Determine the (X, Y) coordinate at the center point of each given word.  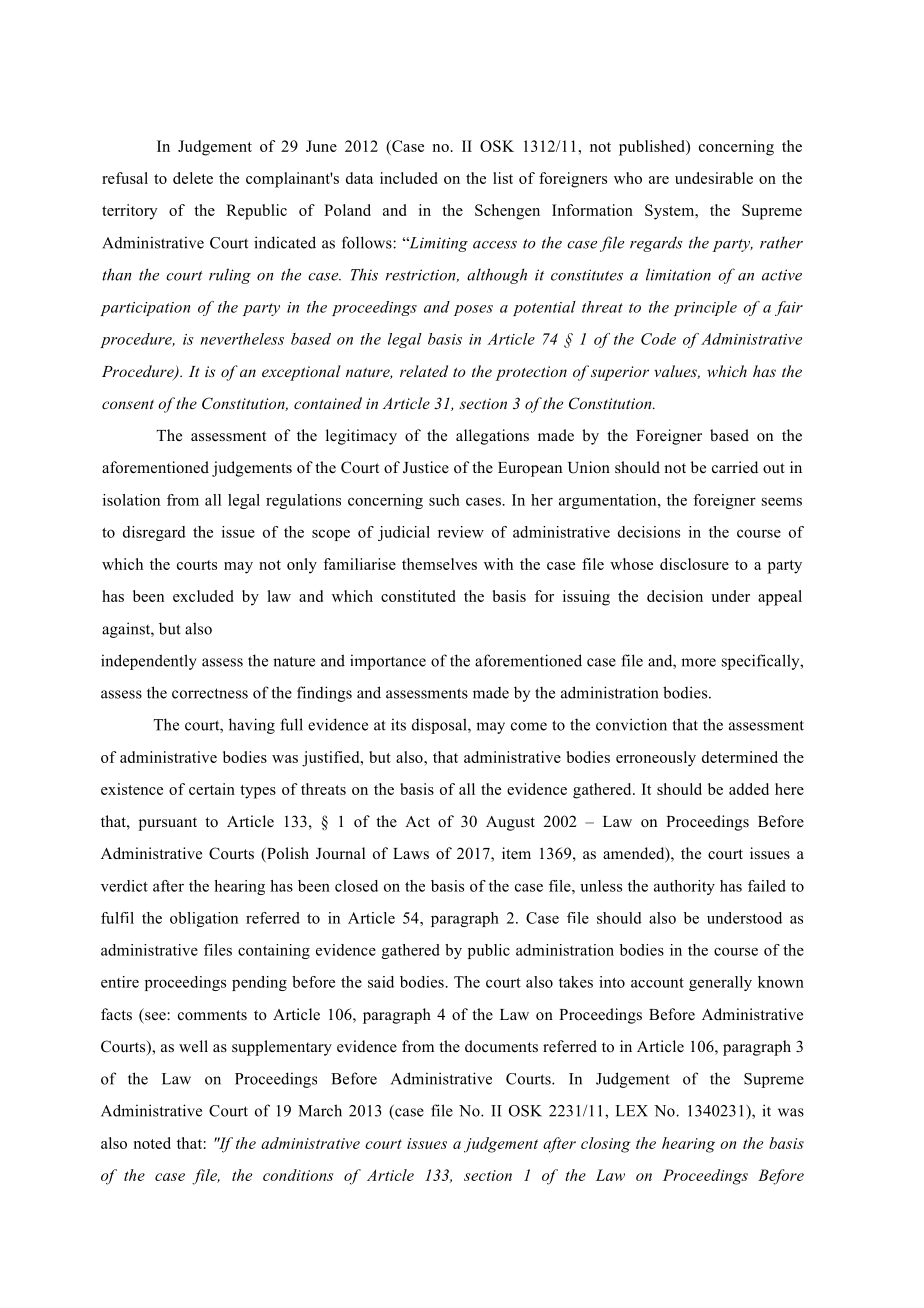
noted (152, 1143)
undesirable (714, 178)
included (409, 178)
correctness (210, 693)
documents (501, 1046)
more (698, 662)
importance (388, 662)
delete (193, 178)
